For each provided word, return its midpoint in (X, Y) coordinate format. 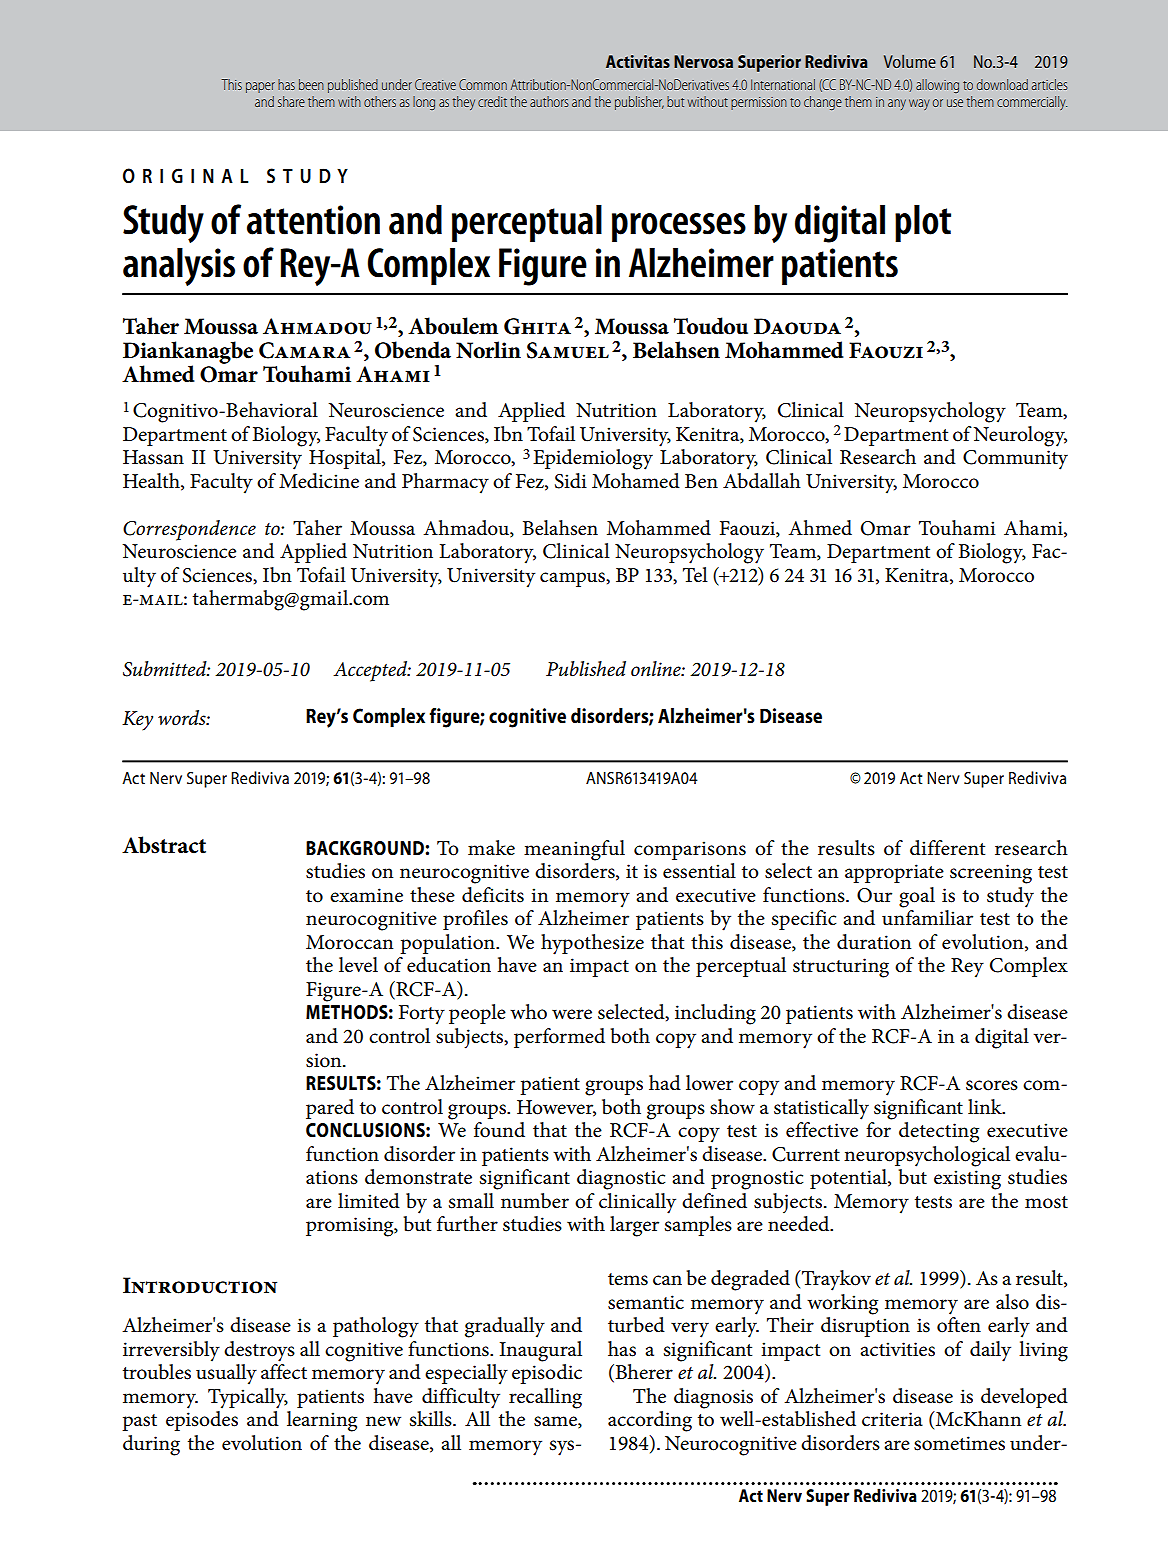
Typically (248, 1398)
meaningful (574, 850)
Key (137, 721)
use (955, 103)
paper (260, 87)
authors (549, 101)
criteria (892, 1419)
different (947, 848)
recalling (545, 1398)
